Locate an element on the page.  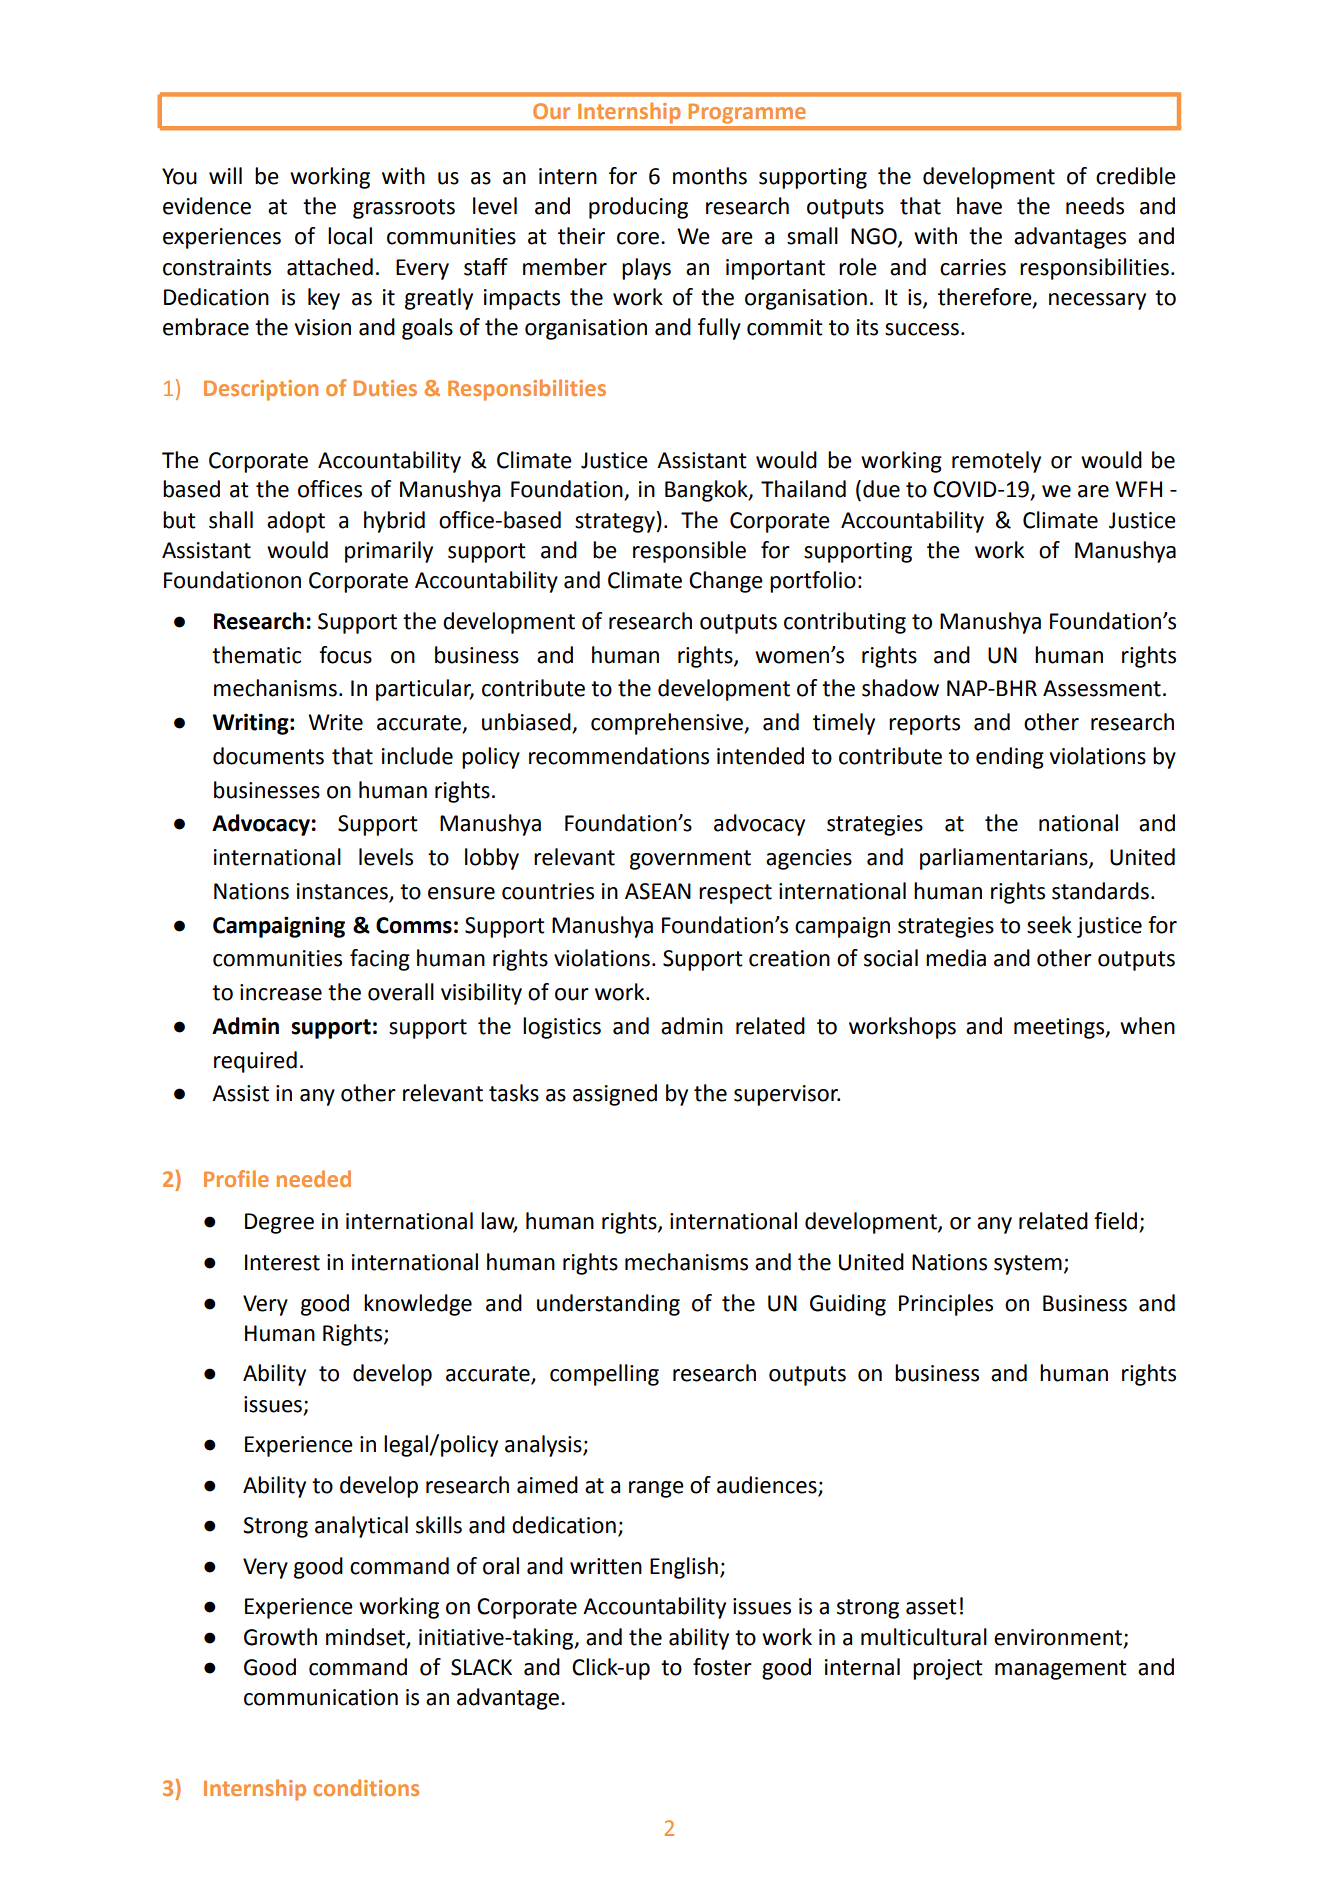
compelling is located at coordinates (604, 1375).
